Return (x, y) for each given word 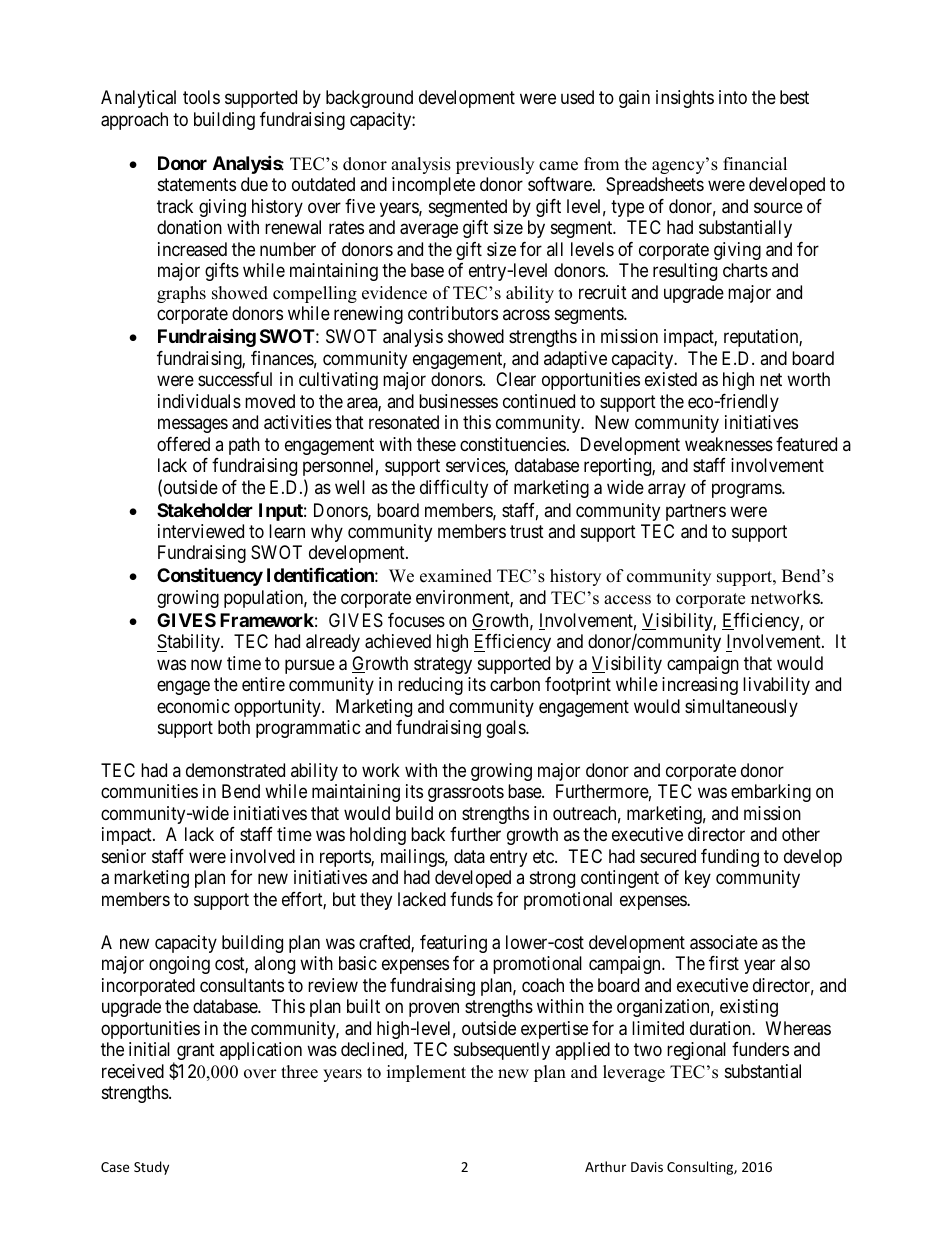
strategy (443, 665)
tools (201, 97)
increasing (700, 686)
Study (151, 1168)
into (733, 97)
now (206, 664)
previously (495, 165)
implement (426, 1073)
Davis (647, 1167)
